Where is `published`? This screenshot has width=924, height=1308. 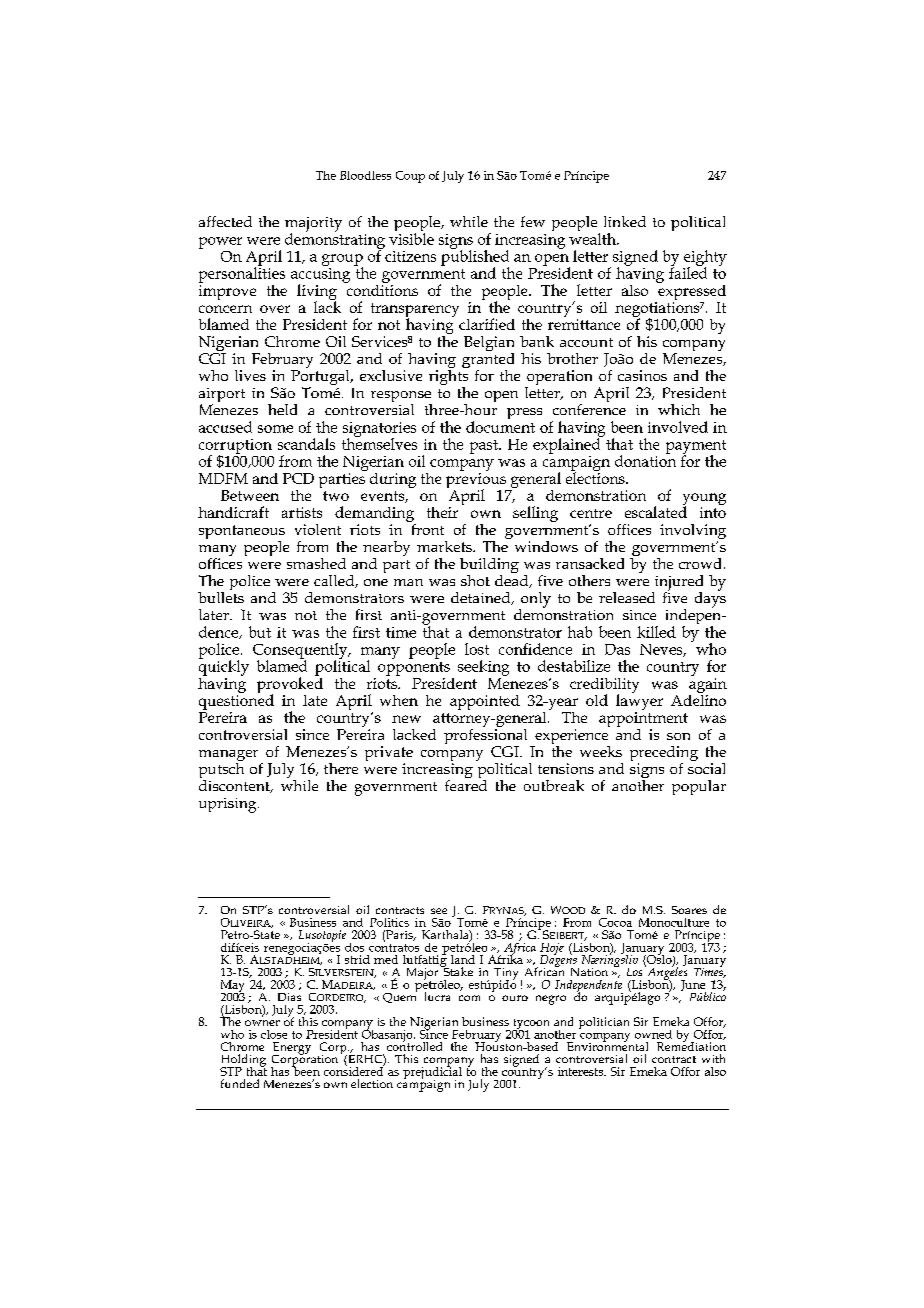 published is located at coordinates (475, 258).
